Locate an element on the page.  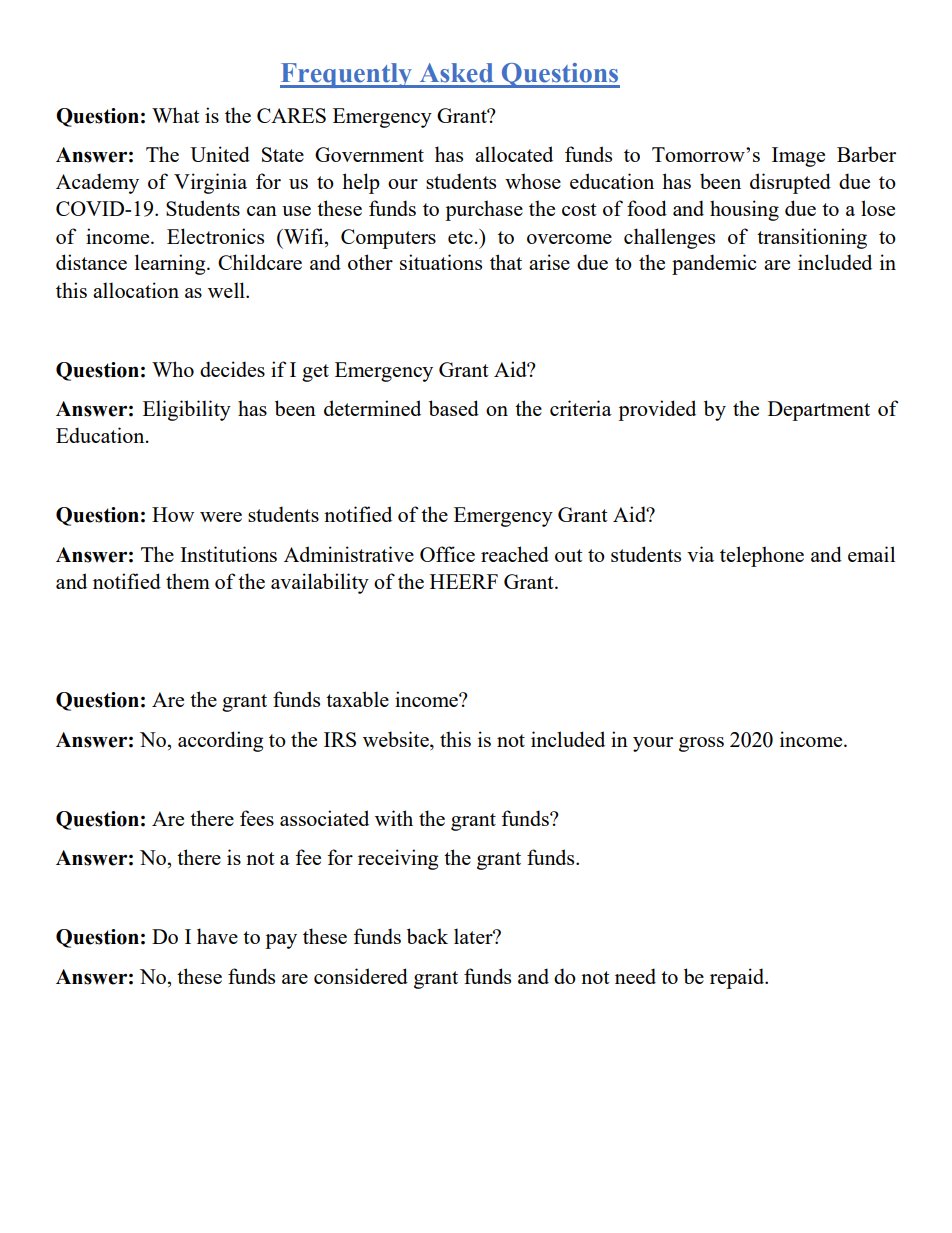
What is located at coordinates (176, 115).
